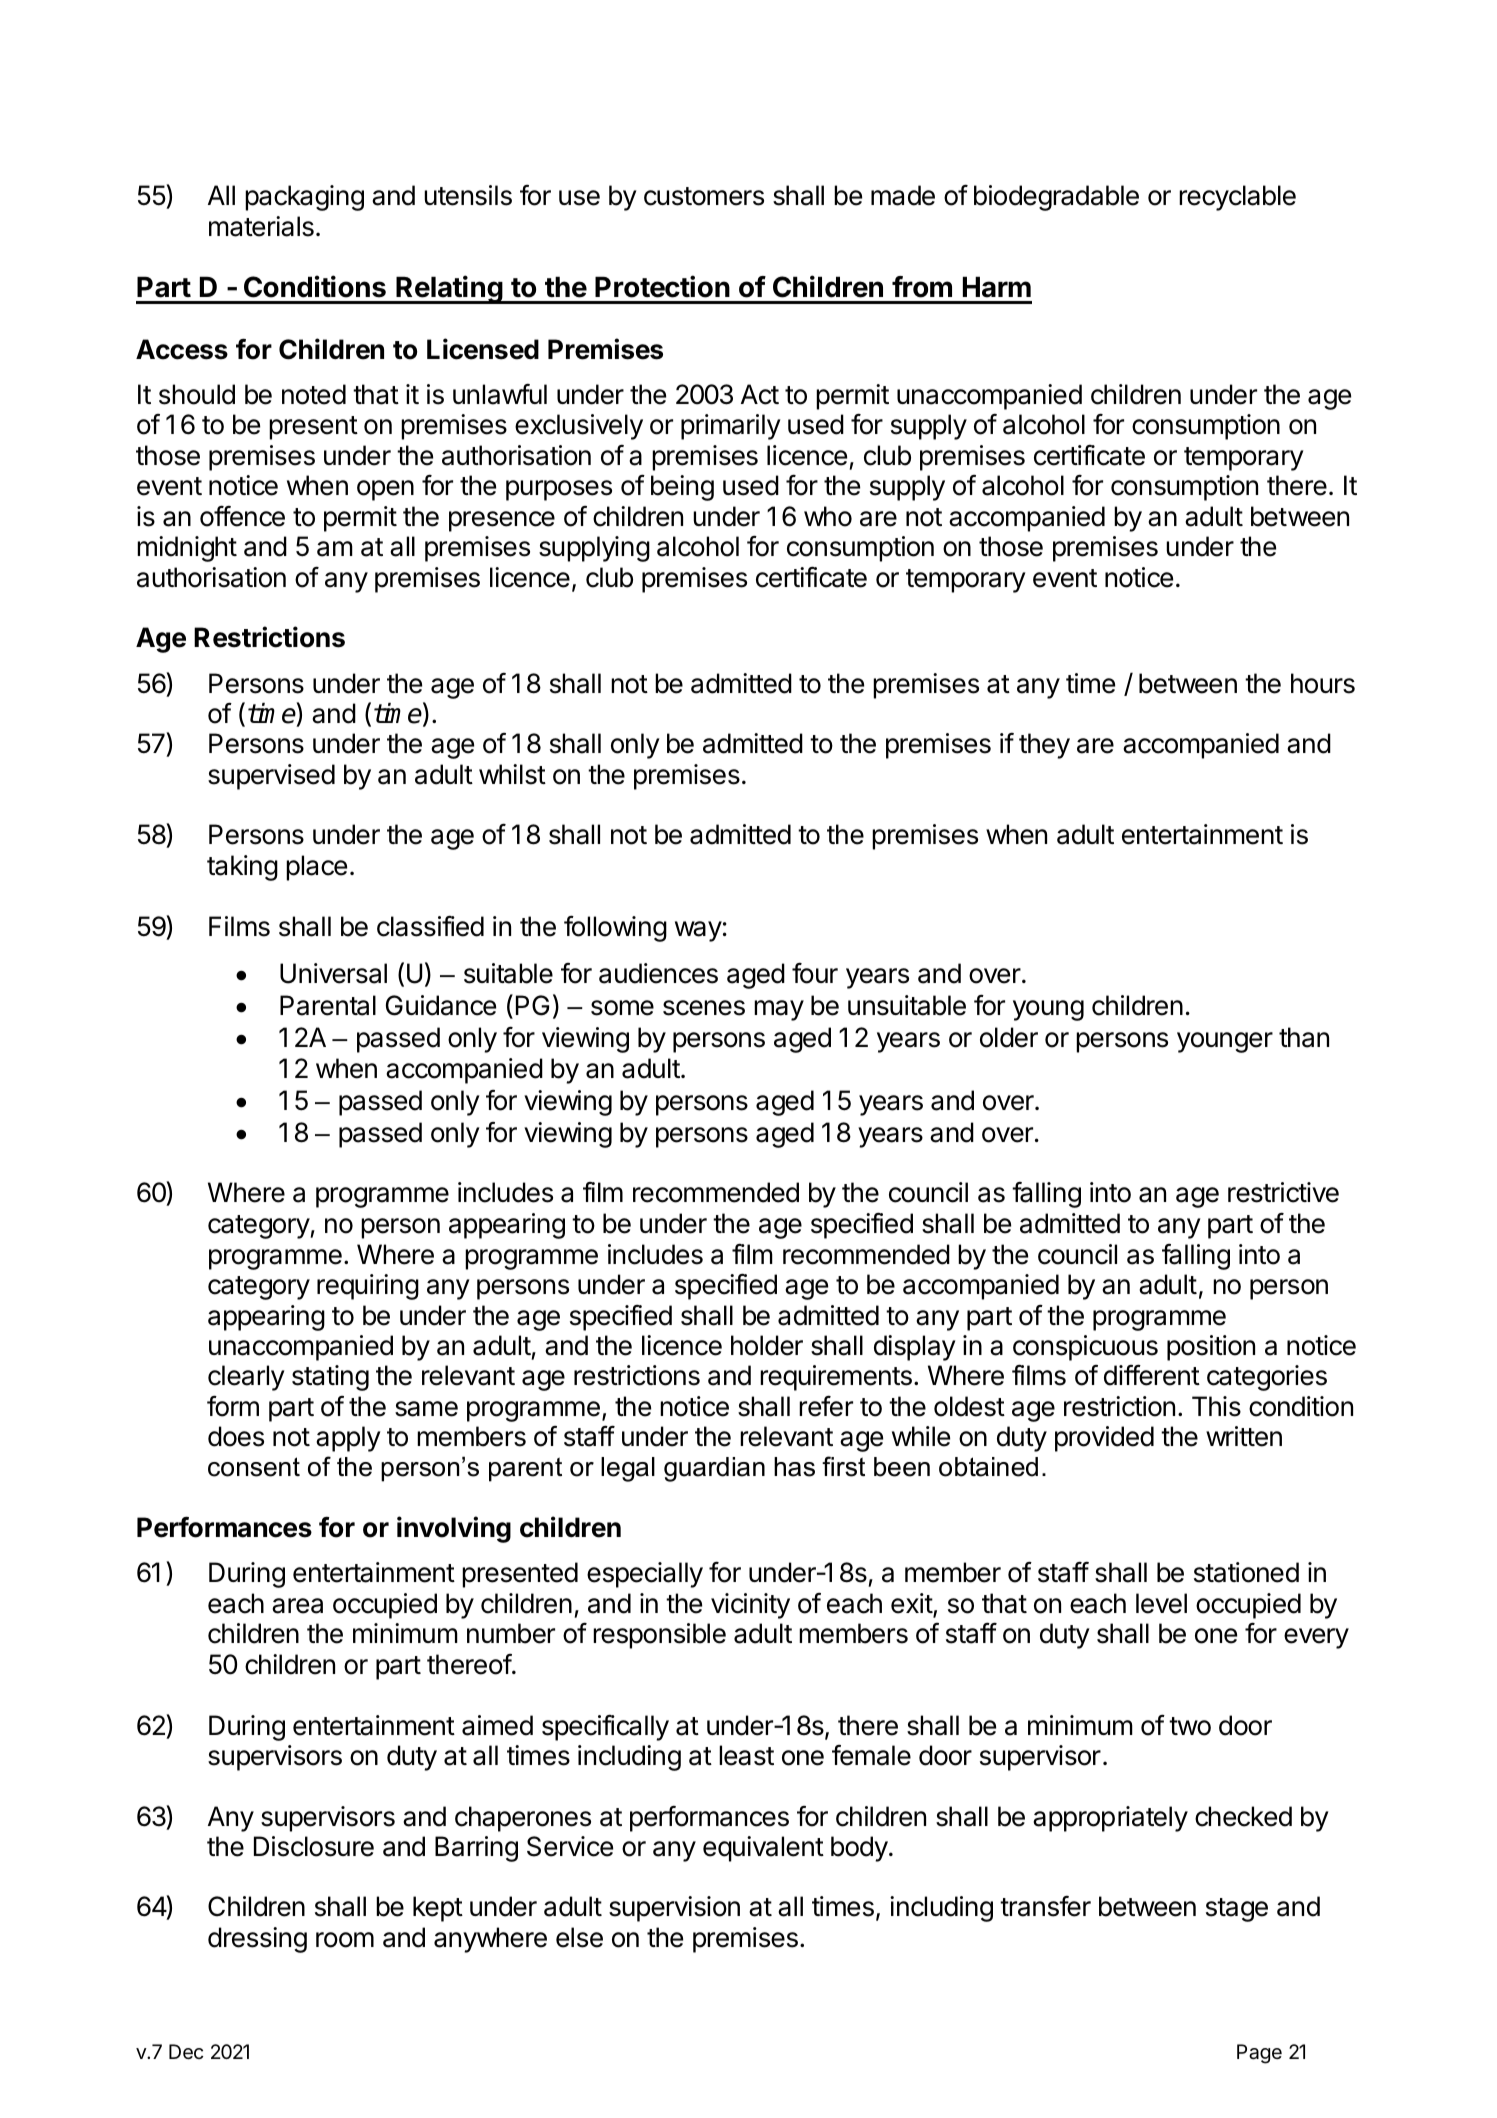 The height and width of the image is (2118, 1497). Describe the element at coordinates (779, 1010) in the image. I see `may` at that location.
